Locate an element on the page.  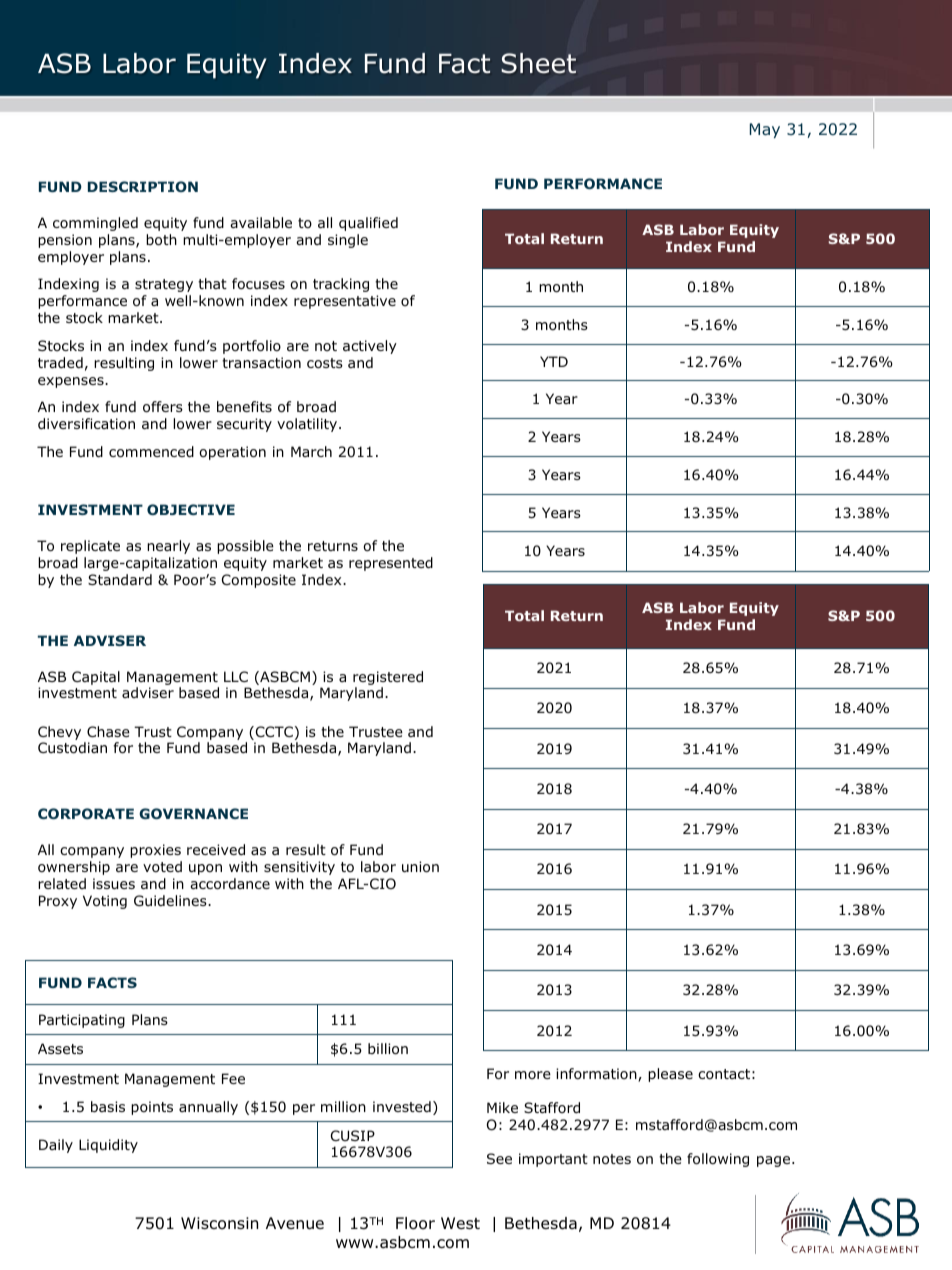
please is located at coordinates (670, 1075).
